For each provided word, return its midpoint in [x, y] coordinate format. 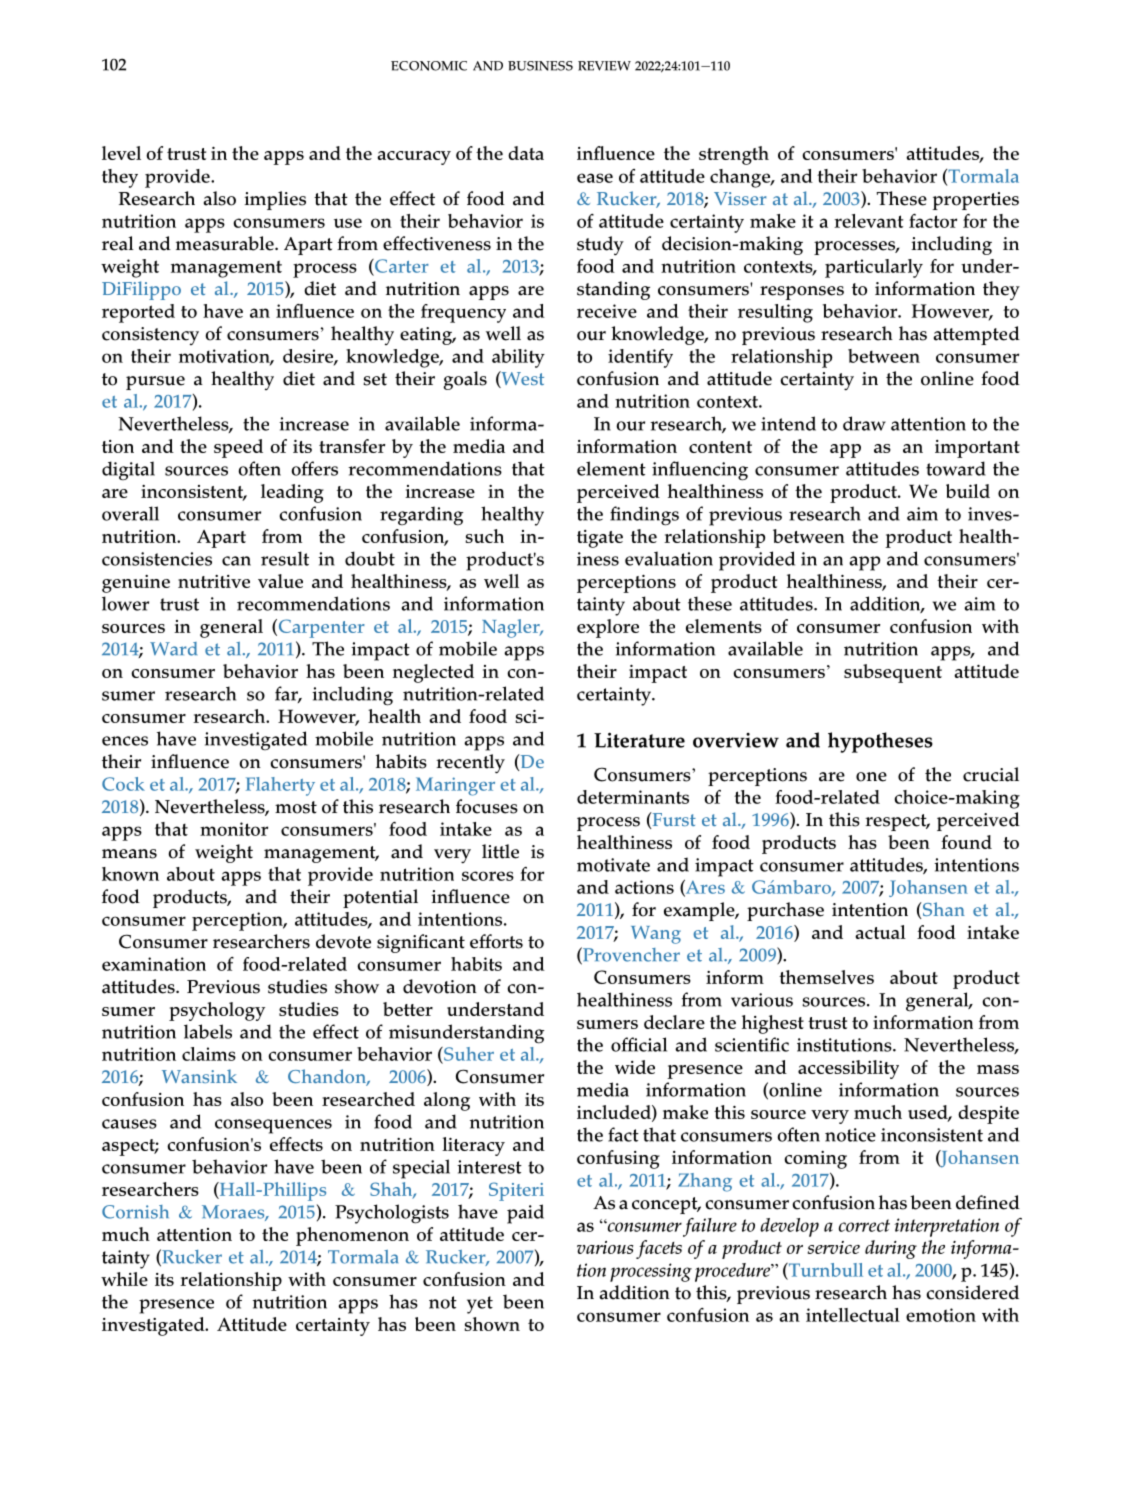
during [891, 1249]
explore [608, 628]
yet [480, 1305]
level [121, 153]
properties [976, 201]
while [124, 1279]
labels [208, 1031]
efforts [496, 941]
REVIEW [604, 66]
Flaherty [280, 786]
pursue [155, 383]
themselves [826, 977]
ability [518, 358]
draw [864, 423]
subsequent [893, 673]
